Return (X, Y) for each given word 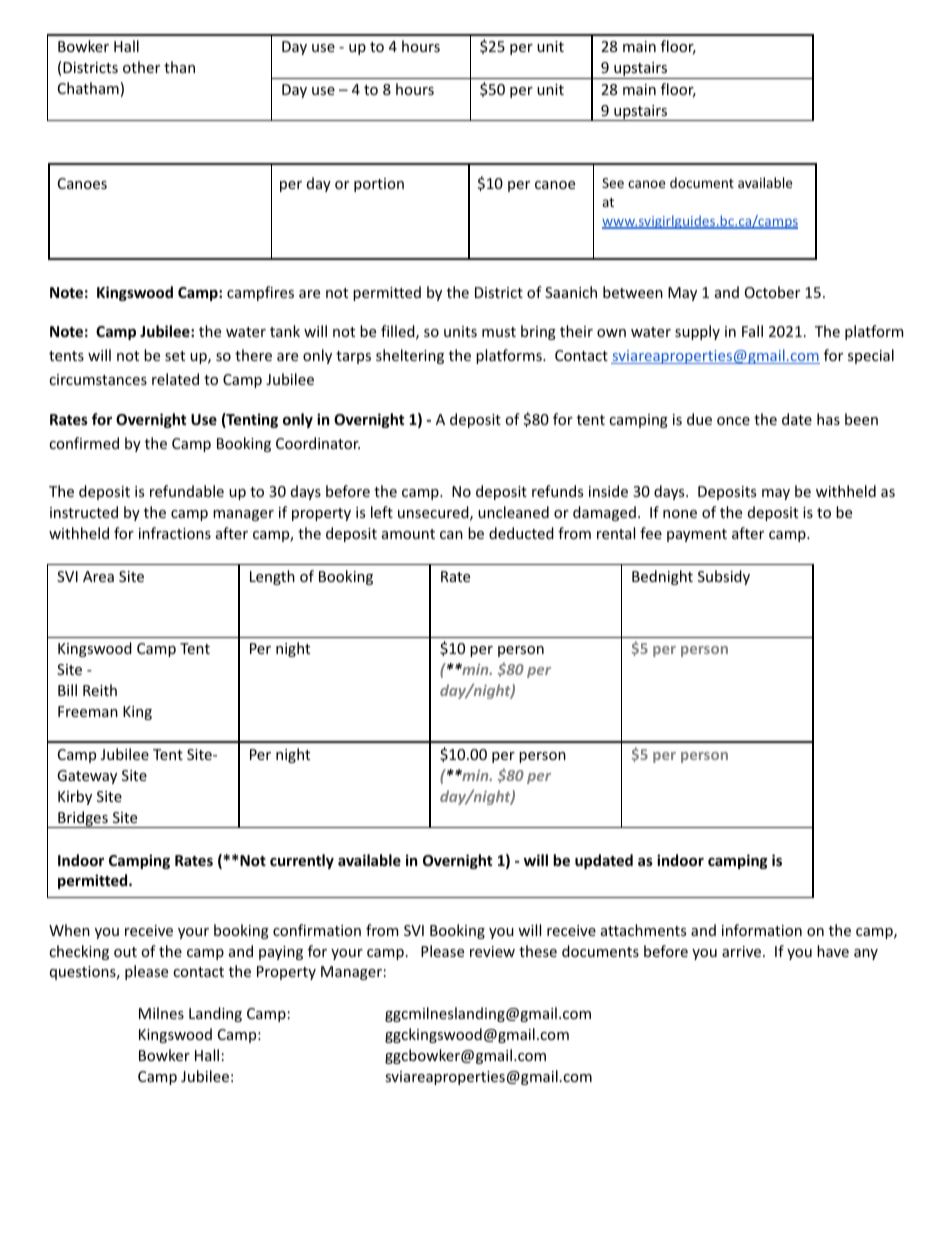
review (492, 951)
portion (379, 185)
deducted (521, 533)
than (179, 67)
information (762, 930)
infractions (175, 533)
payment (697, 535)
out (125, 952)
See (613, 183)
